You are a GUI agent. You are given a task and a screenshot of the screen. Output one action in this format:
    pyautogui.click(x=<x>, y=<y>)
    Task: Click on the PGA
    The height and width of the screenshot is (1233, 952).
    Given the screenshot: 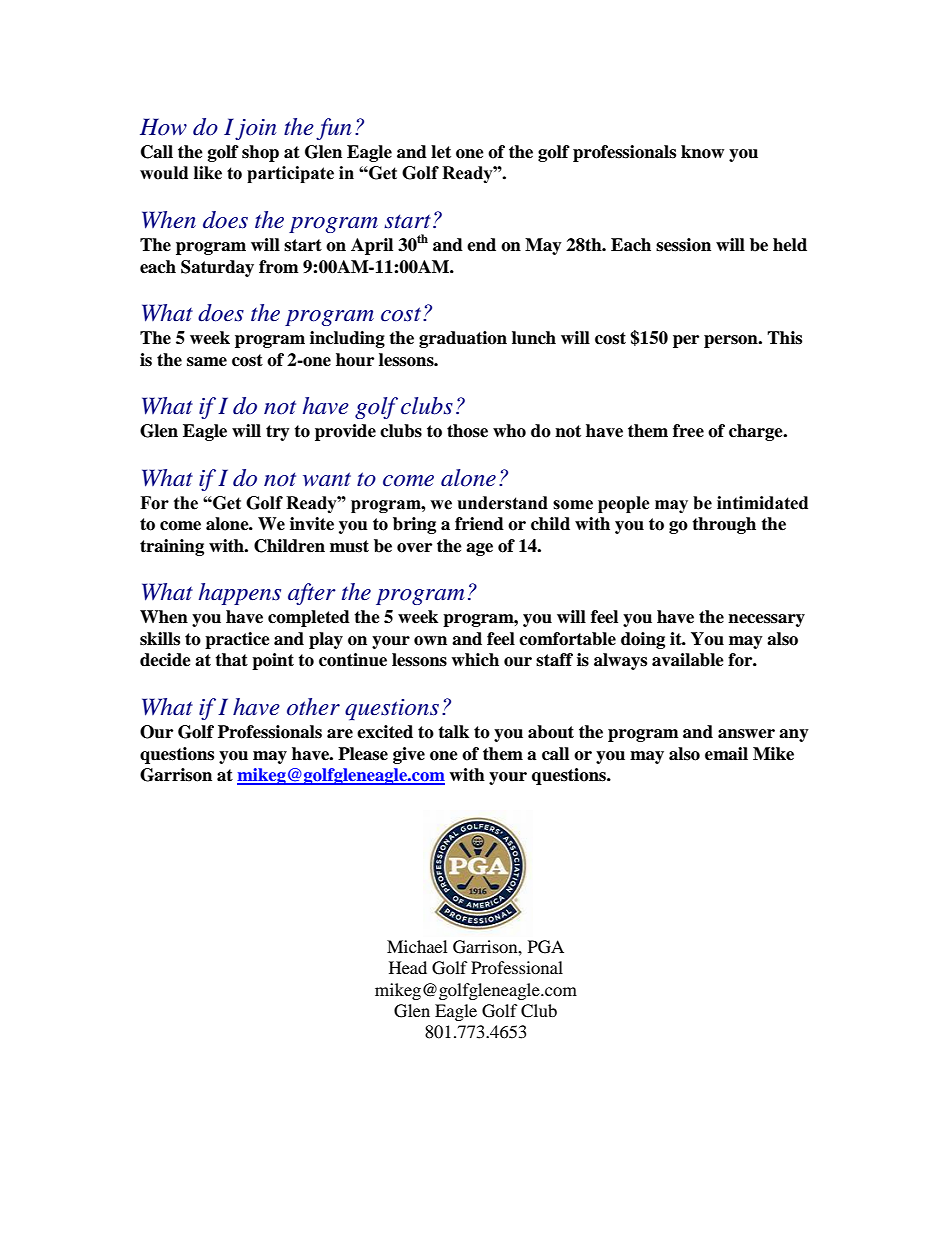 What is the action you would take?
    pyautogui.click(x=546, y=947)
